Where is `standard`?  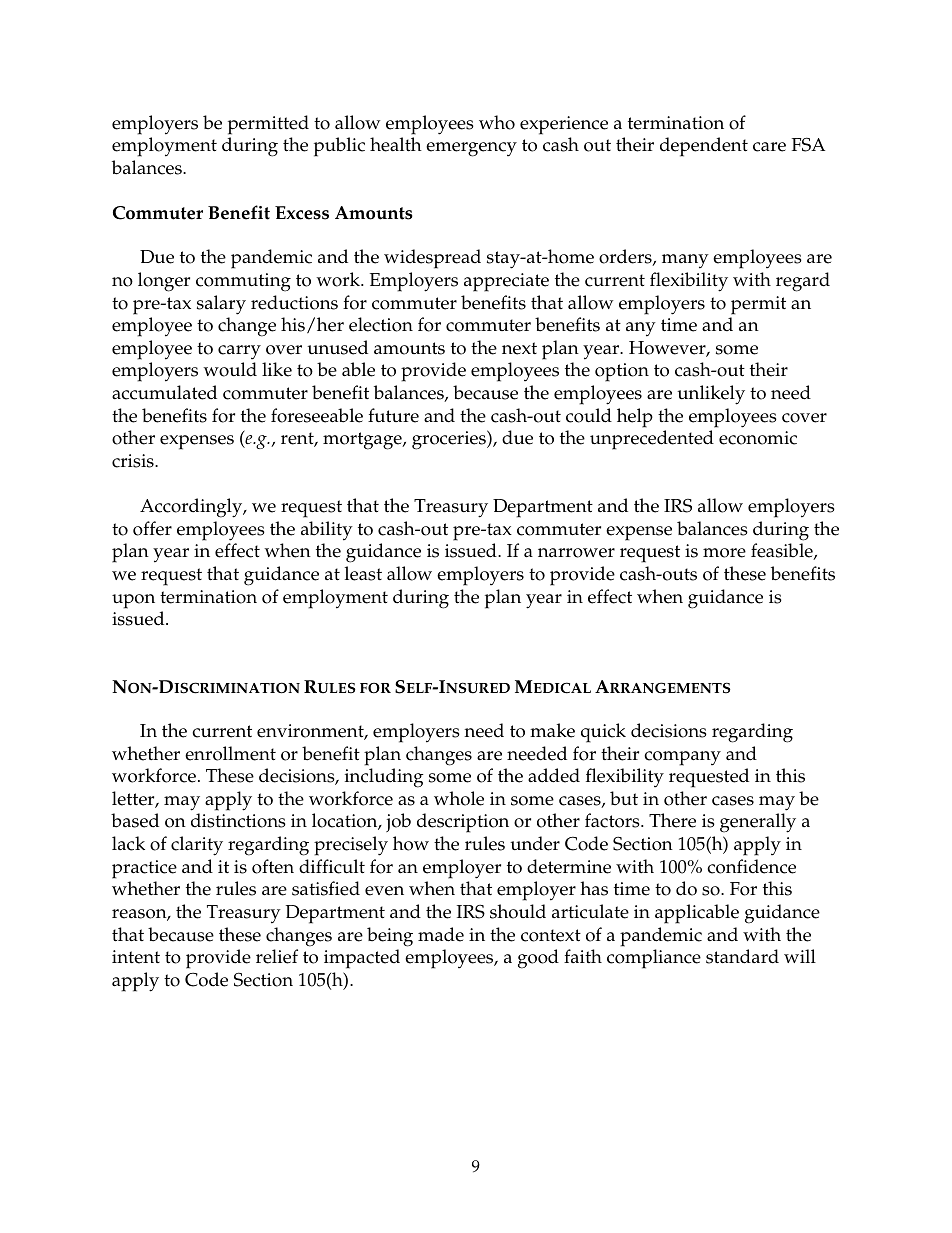 standard is located at coordinates (742, 956).
